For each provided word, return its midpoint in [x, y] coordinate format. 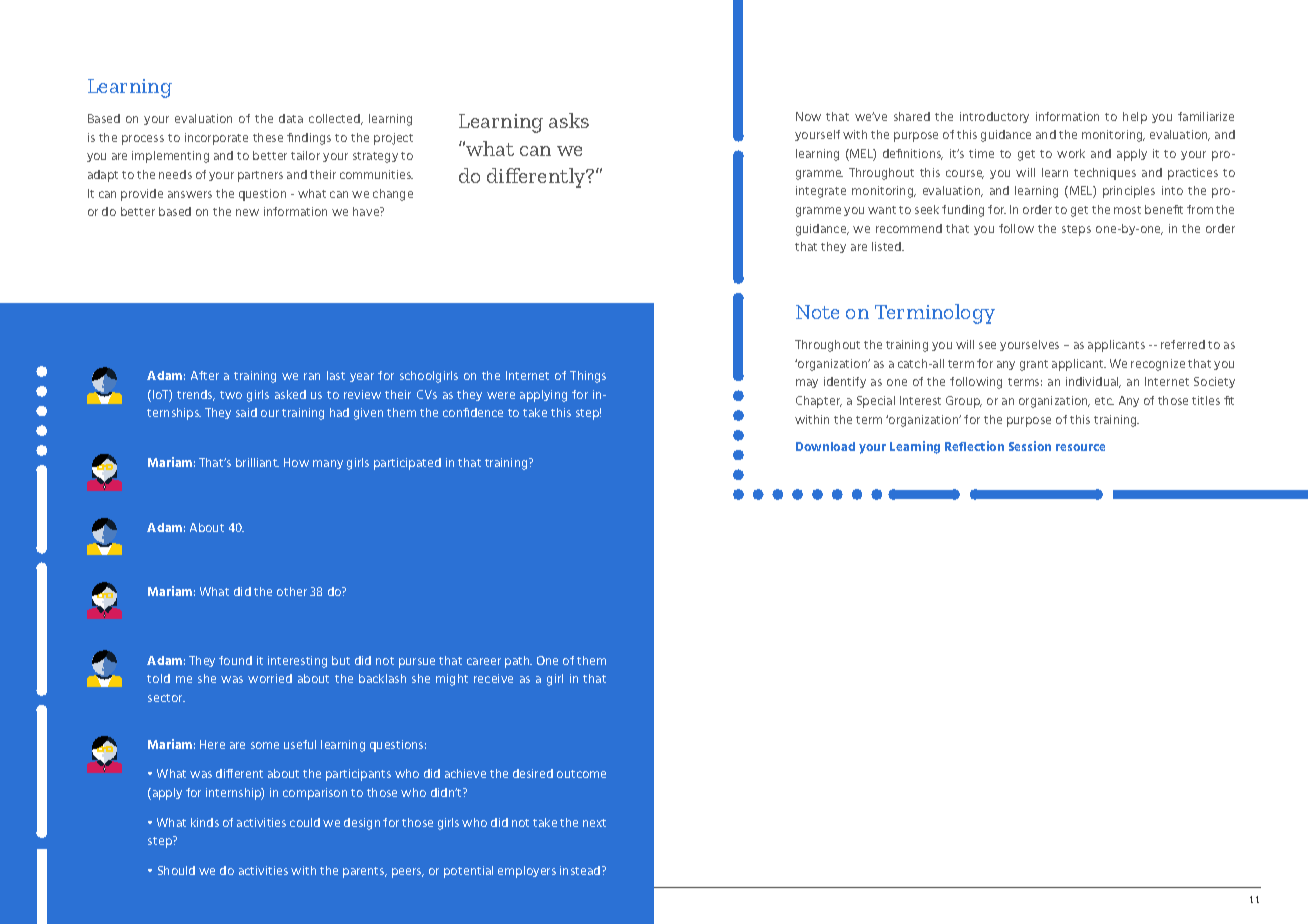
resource [1080, 447]
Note [817, 312]
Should [176, 870]
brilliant [257, 462]
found [235, 660]
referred [1183, 344]
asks [569, 120]
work [1071, 153]
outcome [581, 774]
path [518, 662]
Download [825, 446]
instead [581, 870]
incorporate [216, 139]
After [205, 375]
